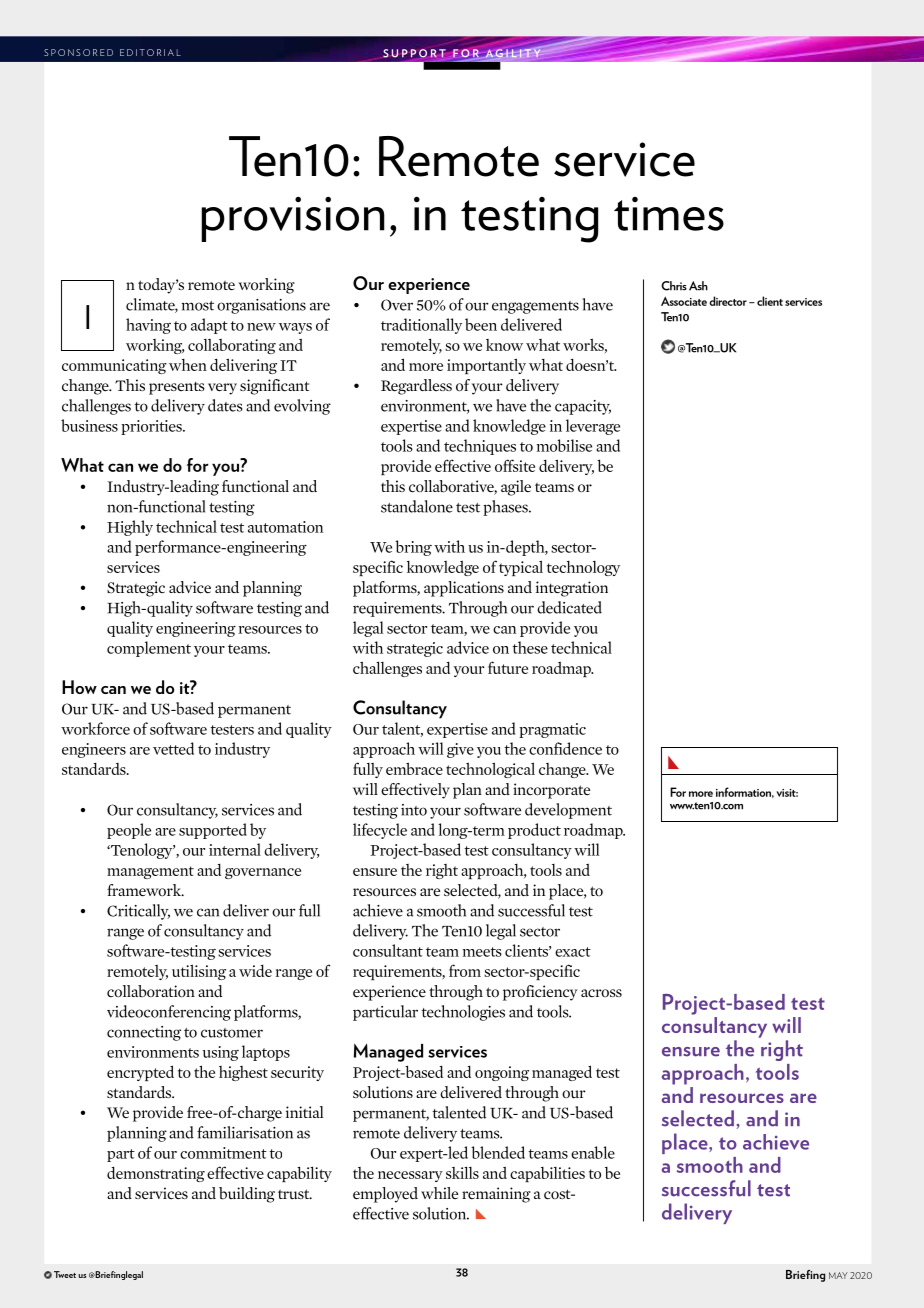  What do you see at coordinates (838, 1275) in the screenshot?
I see `MAY` at bounding box center [838, 1275].
